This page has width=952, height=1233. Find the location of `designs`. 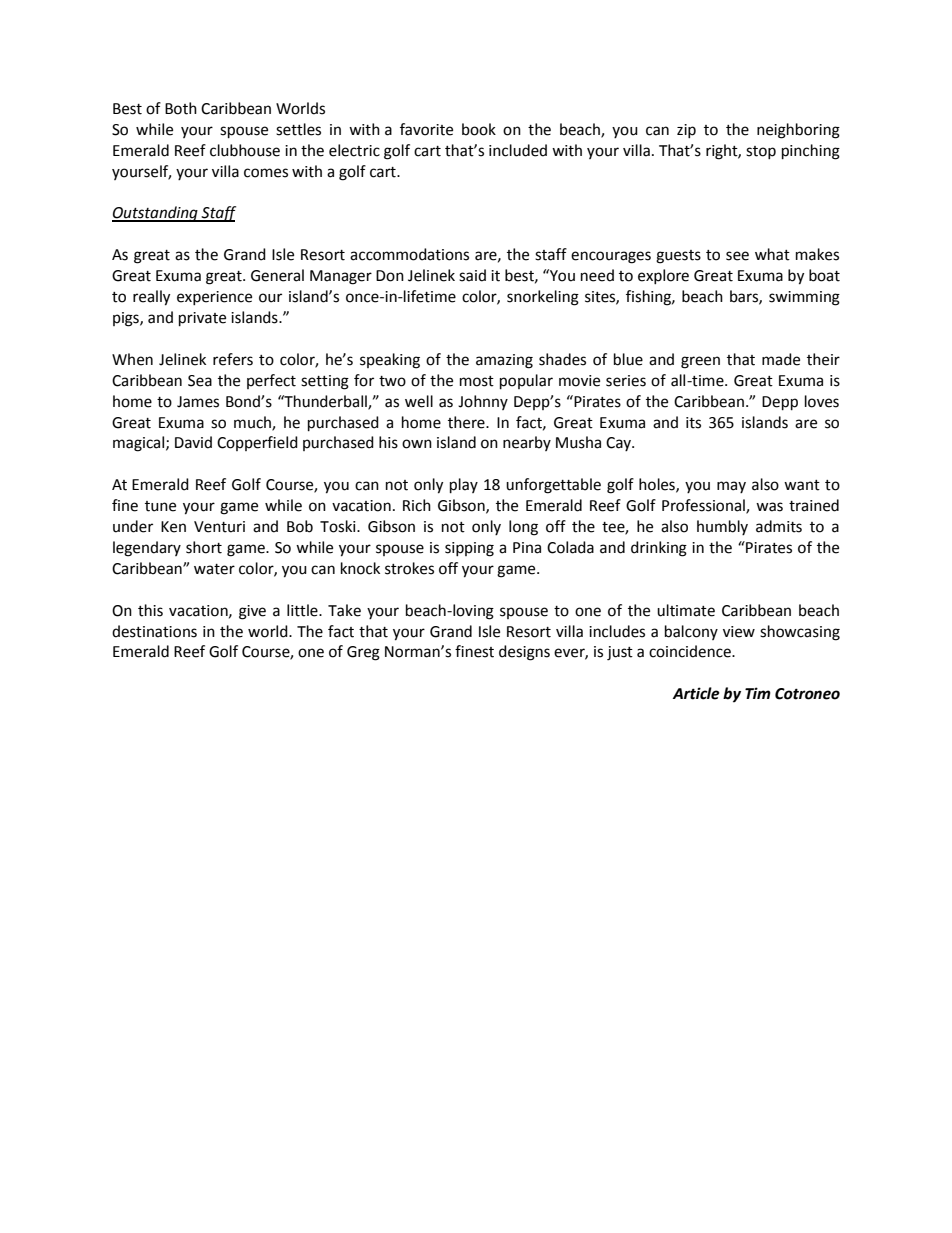

designs is located at coordinates (524, 653).
